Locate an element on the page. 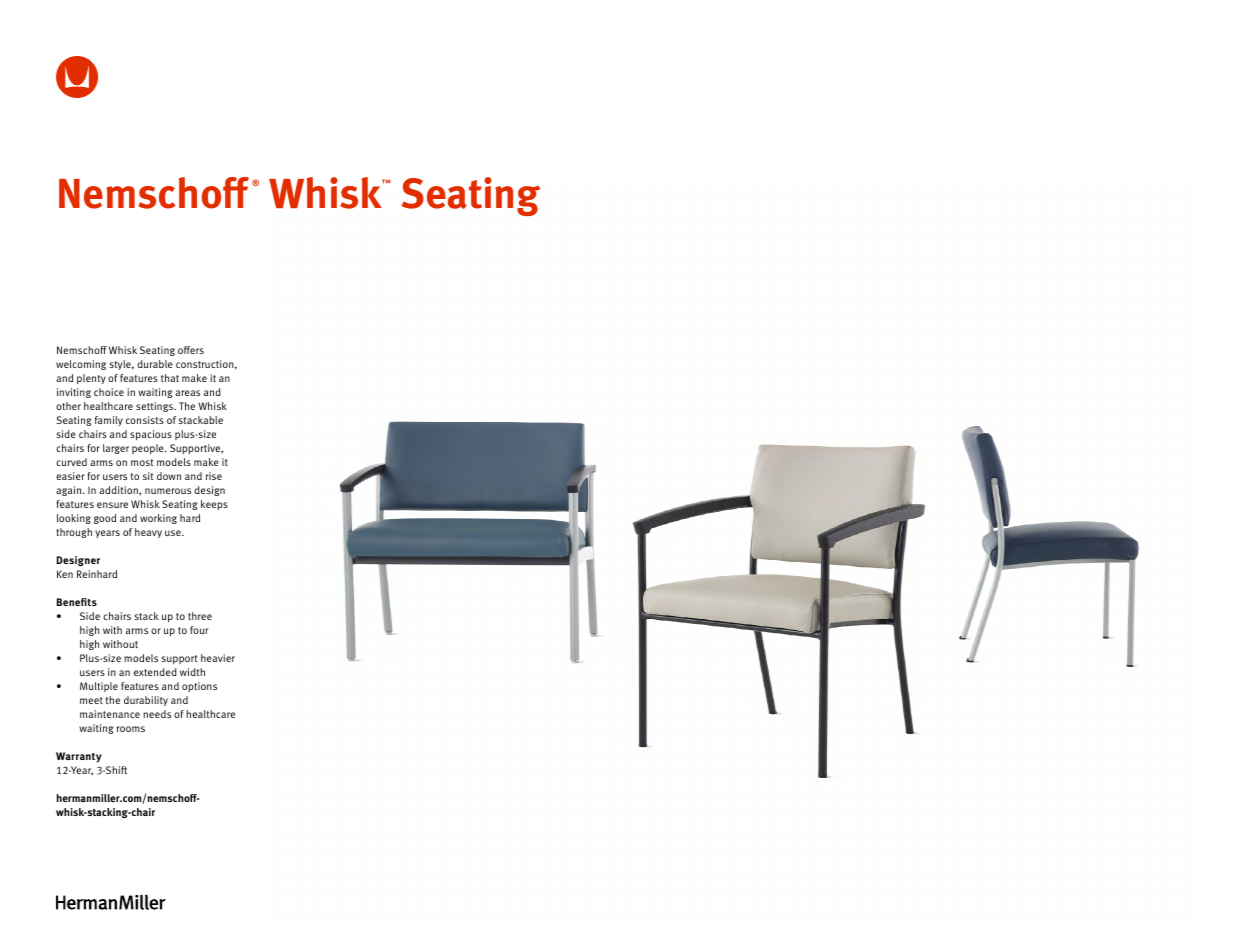 Image resolution: width=1233 pixels, height=952 pixels. Warranty is located at coordinates (79, 757).
